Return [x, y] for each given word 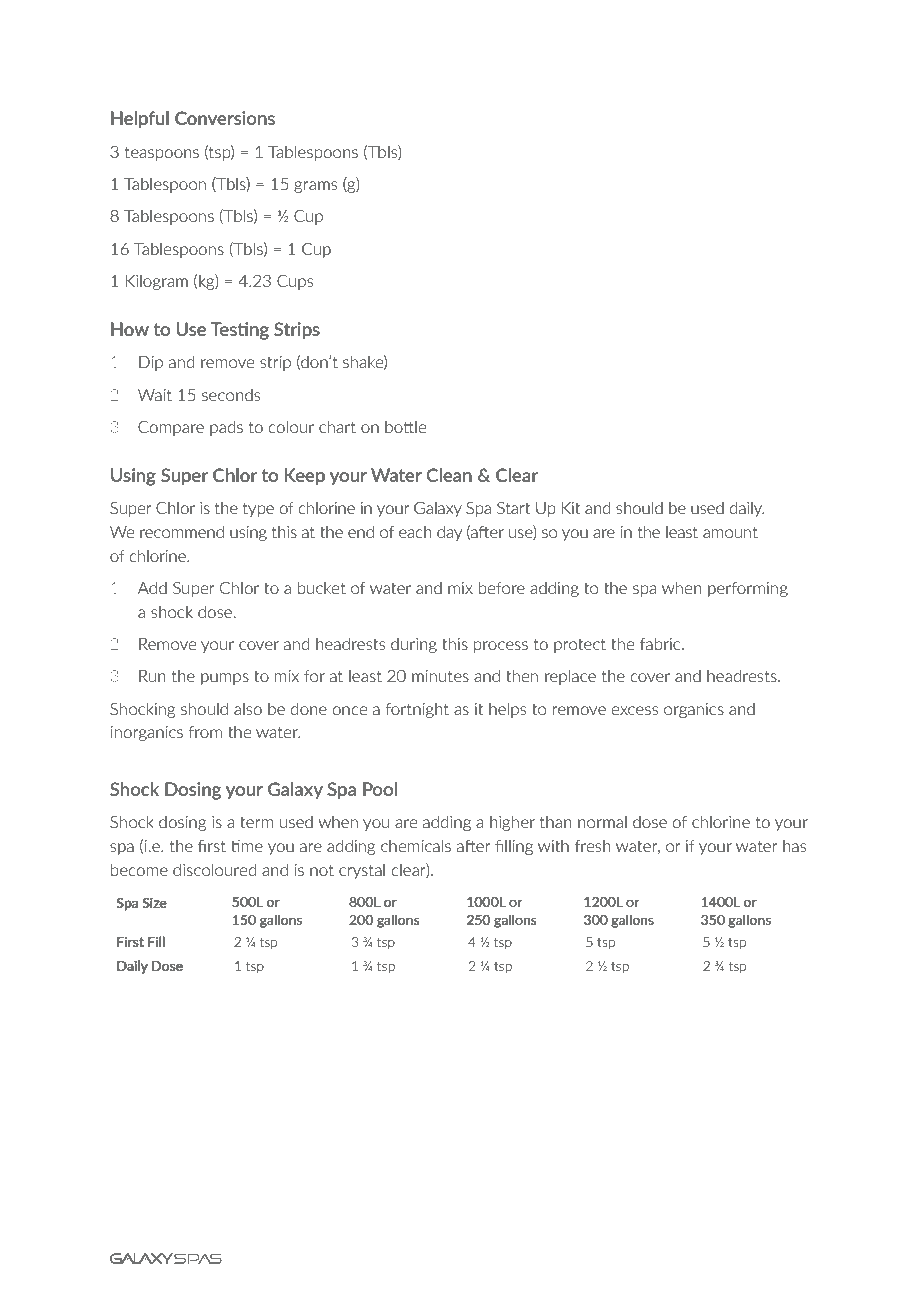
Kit [571, 508]
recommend [182, 532]
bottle [405, 427]
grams [316, 187]
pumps [225, 679]
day [449, 533]
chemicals [416, 845]
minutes [440, 676]
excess [635, 710]
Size [155, 903]
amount [730, 532]
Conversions [225, 118]
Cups [295, 282]
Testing [240, 331]
